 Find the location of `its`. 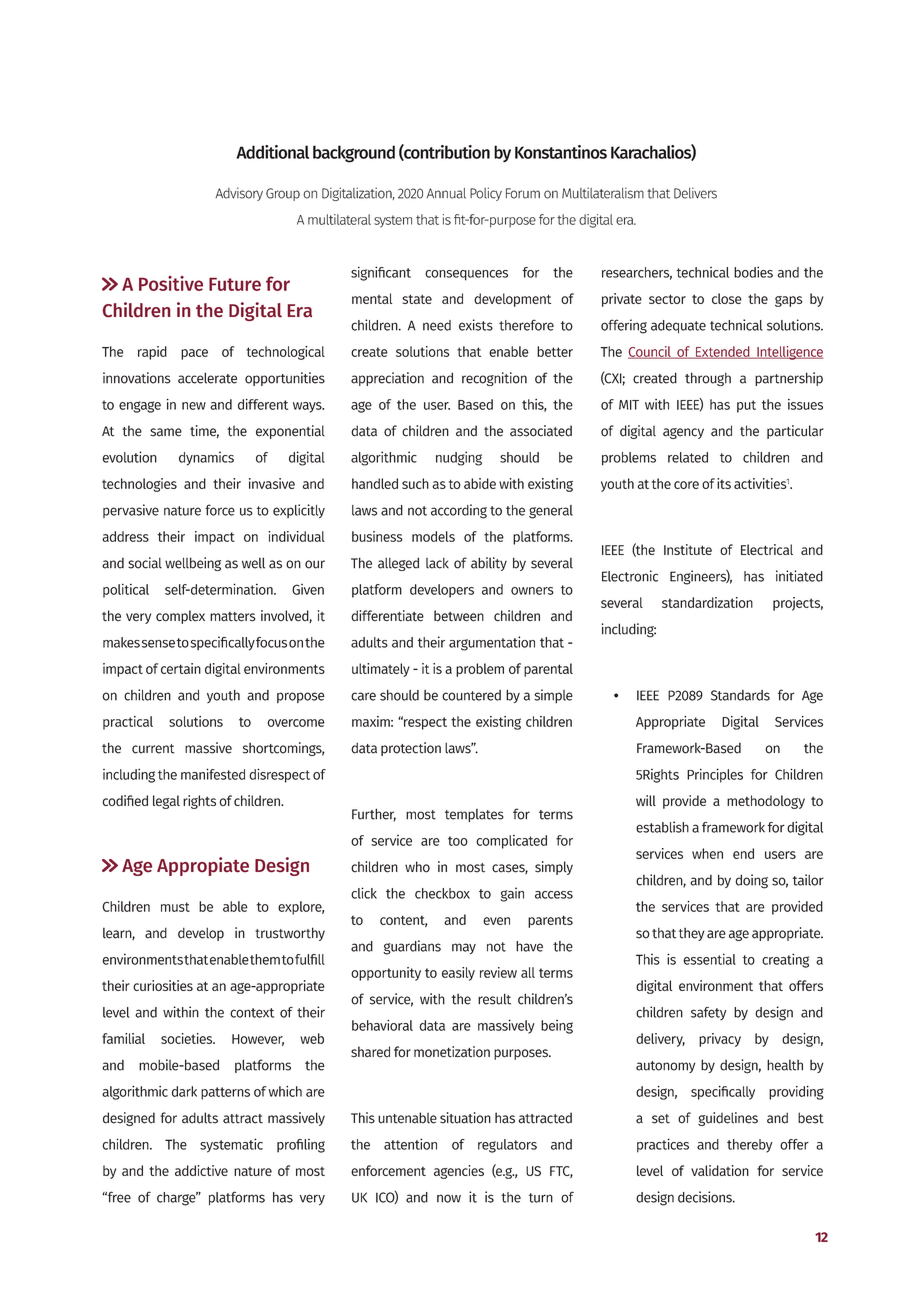

its is located at coordinates (724, 483).
